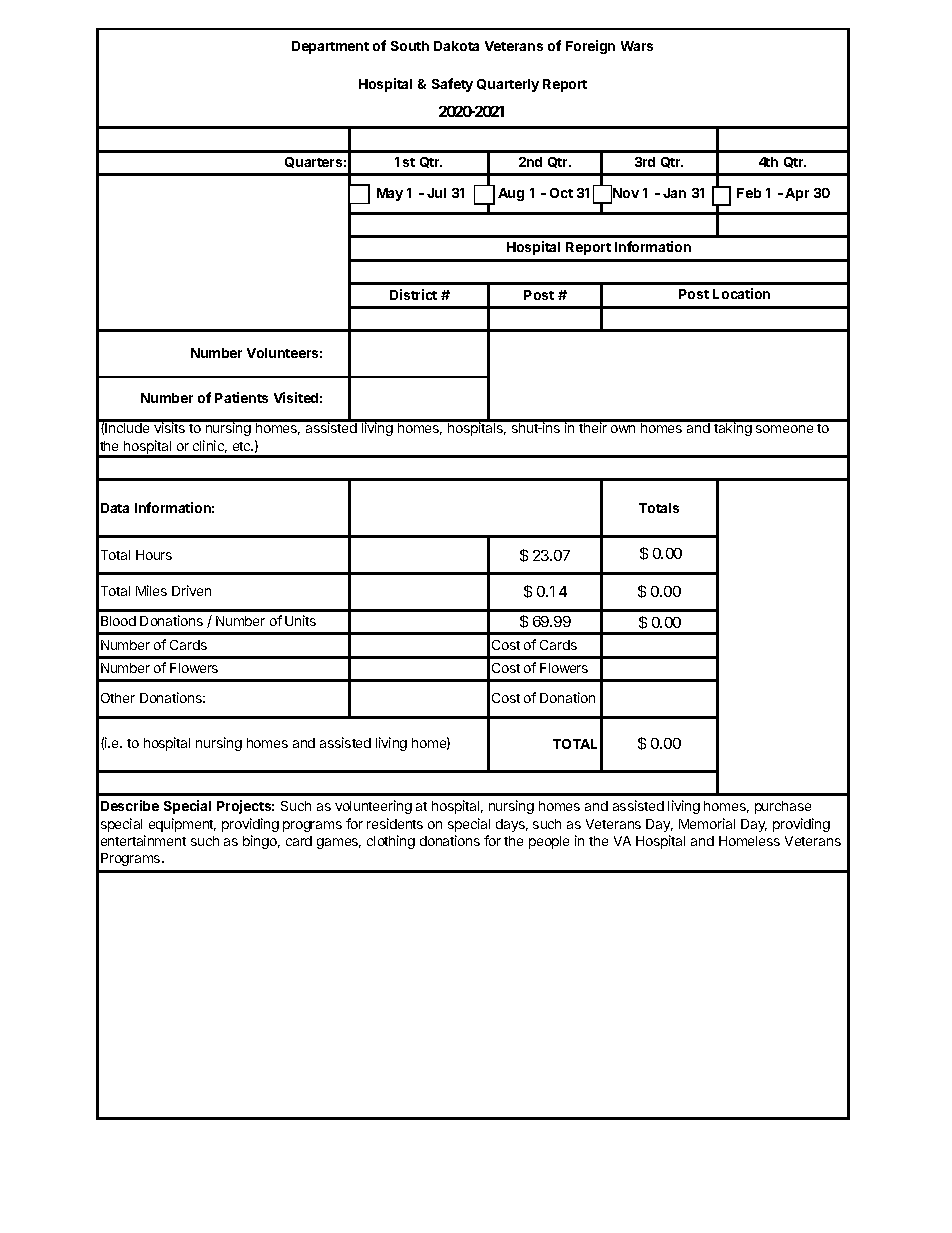  I want to click on purchase, so click(783, 807).
